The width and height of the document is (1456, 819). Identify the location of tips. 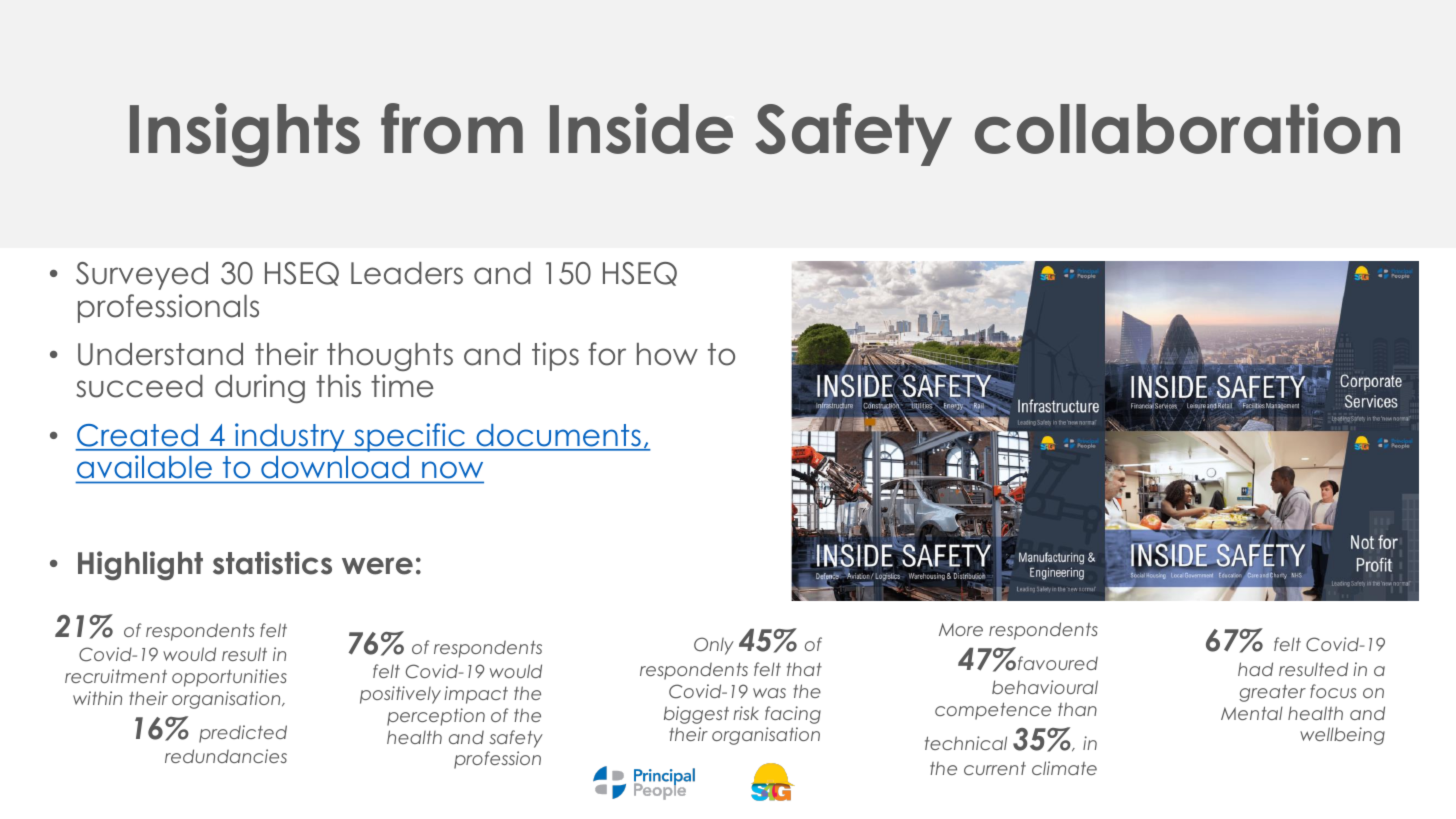
(555, 356).
